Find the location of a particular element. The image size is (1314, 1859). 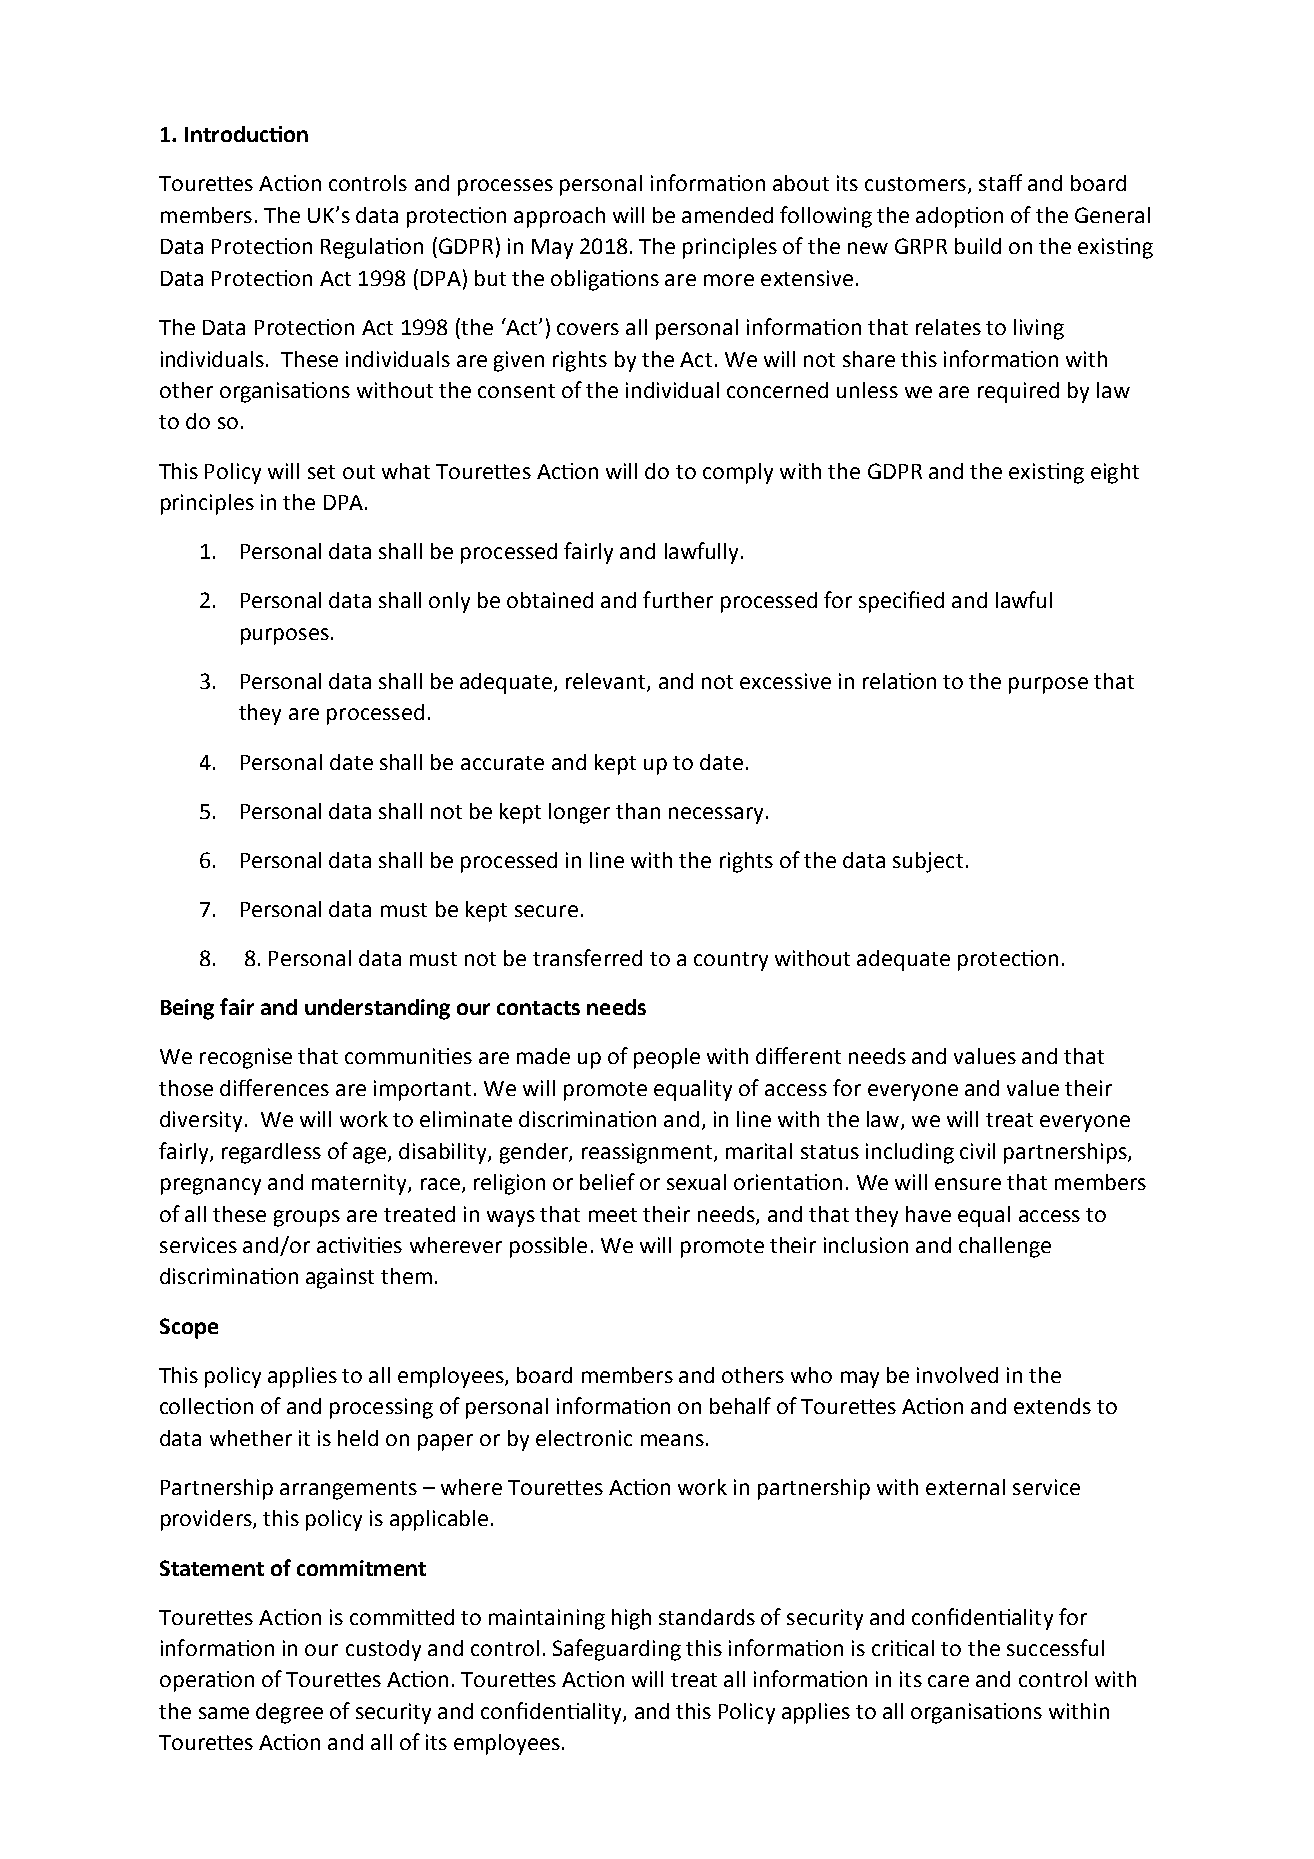

specified is located at coordinates (901, 602).
